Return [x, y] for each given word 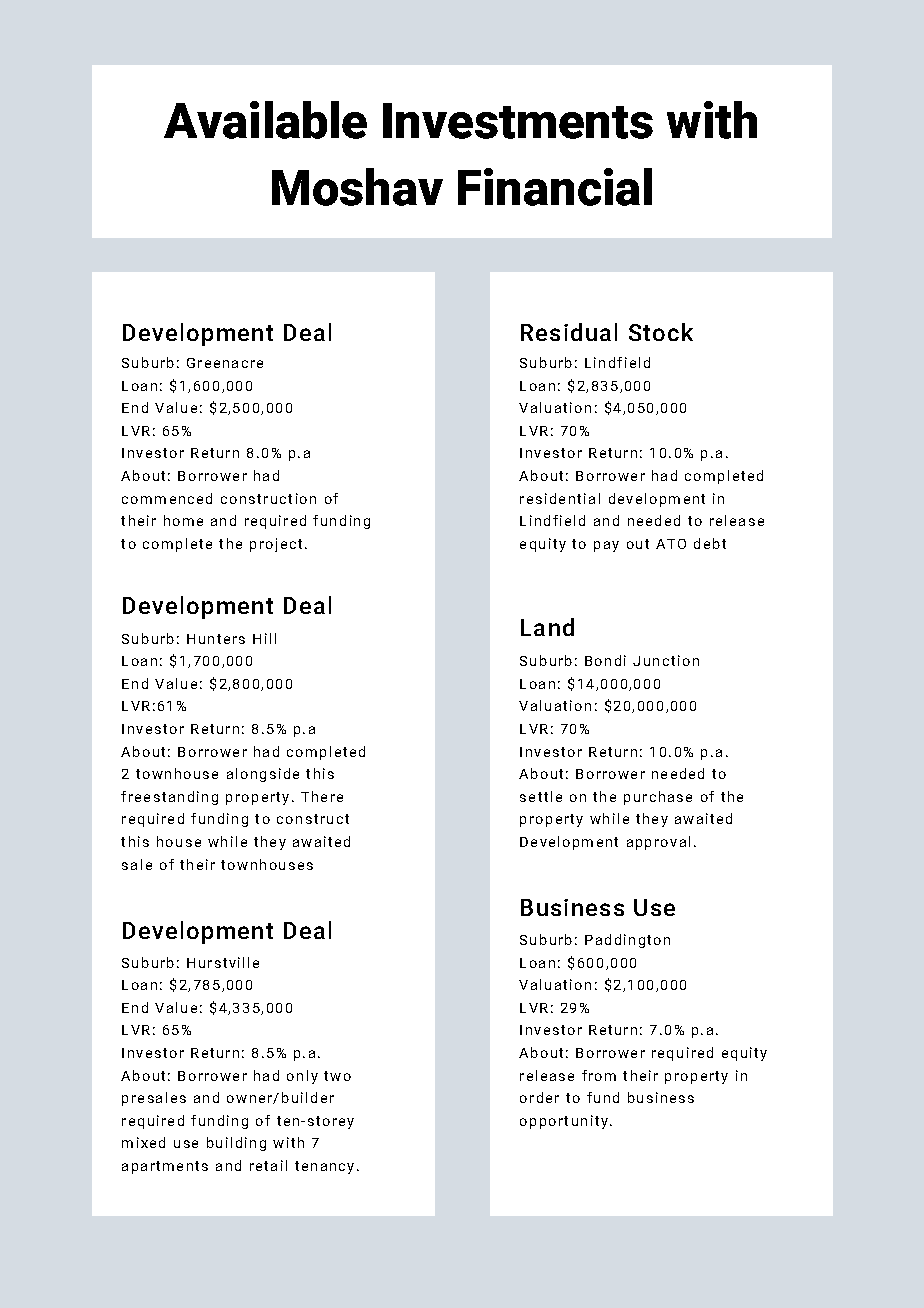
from [599, 1075]
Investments [518, 121]
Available [265, 120]
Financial [555, 187]
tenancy [324, 1167]
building [236, 1144]
